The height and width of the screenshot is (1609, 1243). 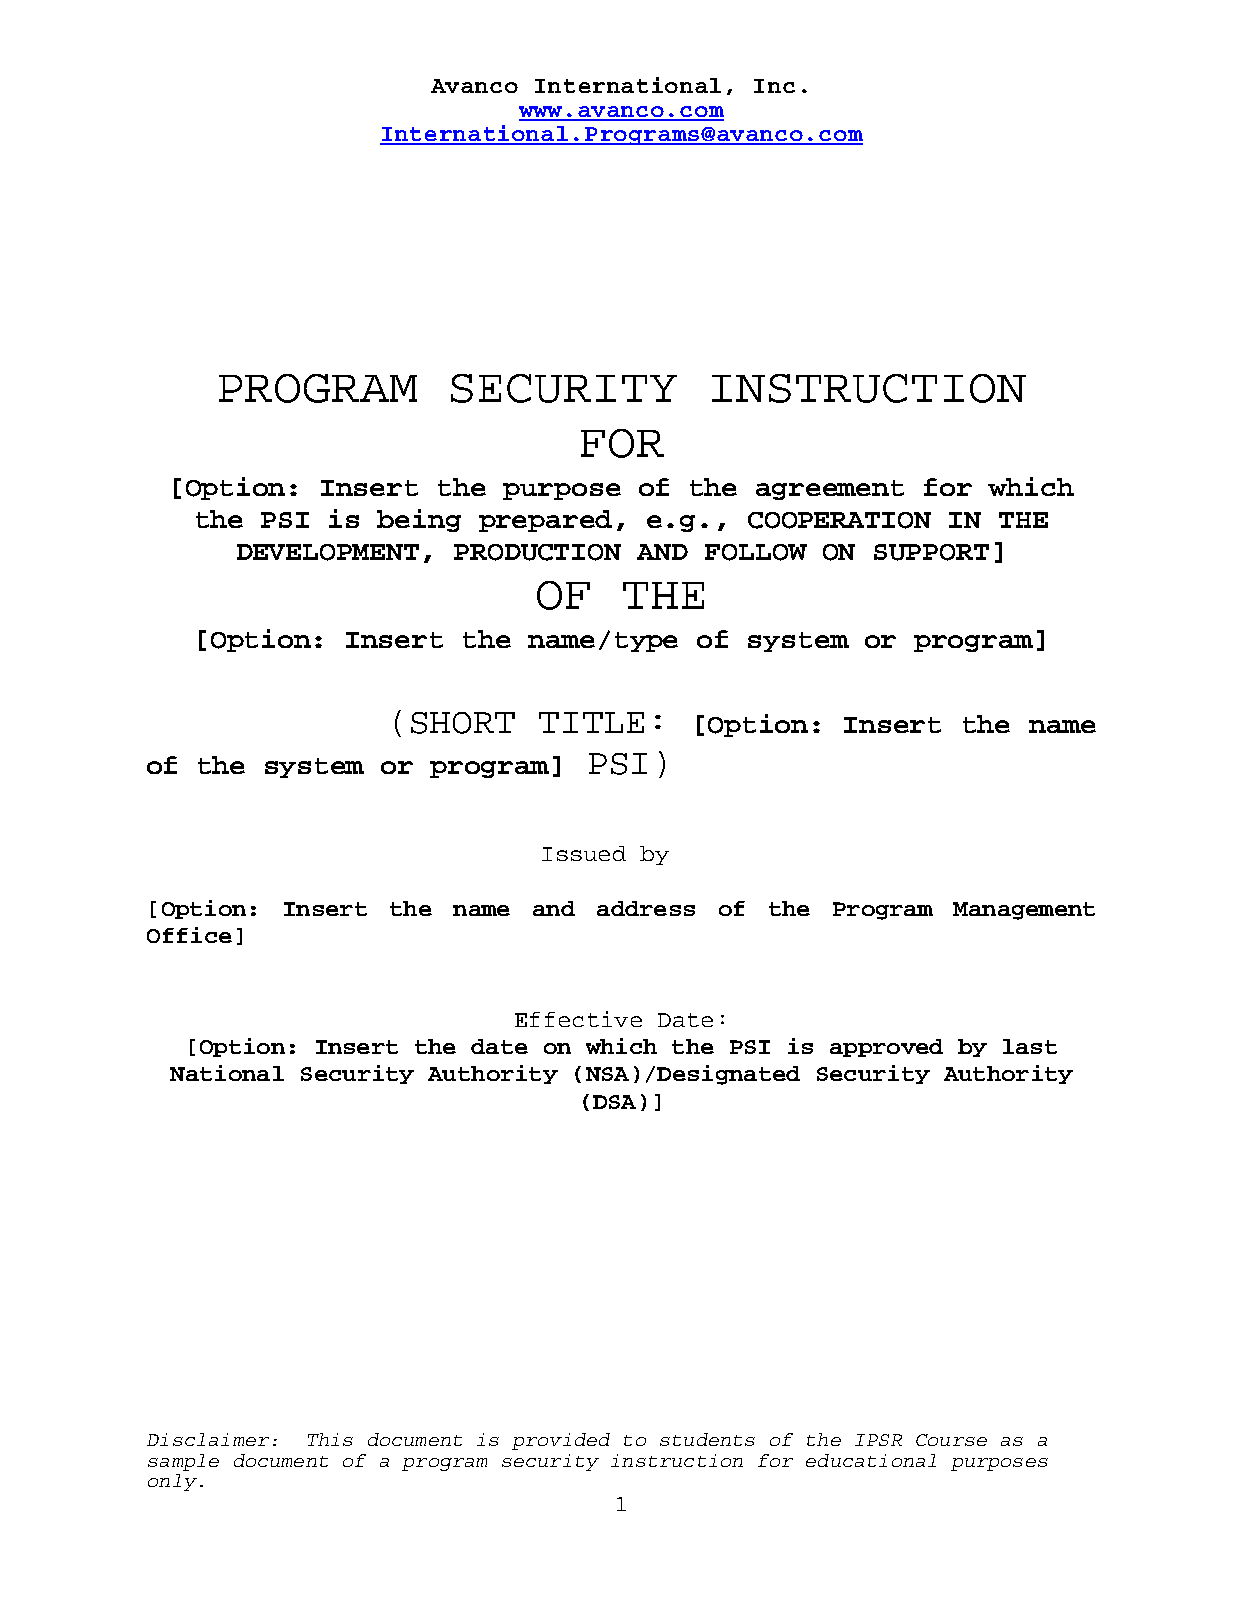 What do you see at coordinates (931, 552) in the screenshot?
I see `SUPPORT` at bounding box center [931, 552].
